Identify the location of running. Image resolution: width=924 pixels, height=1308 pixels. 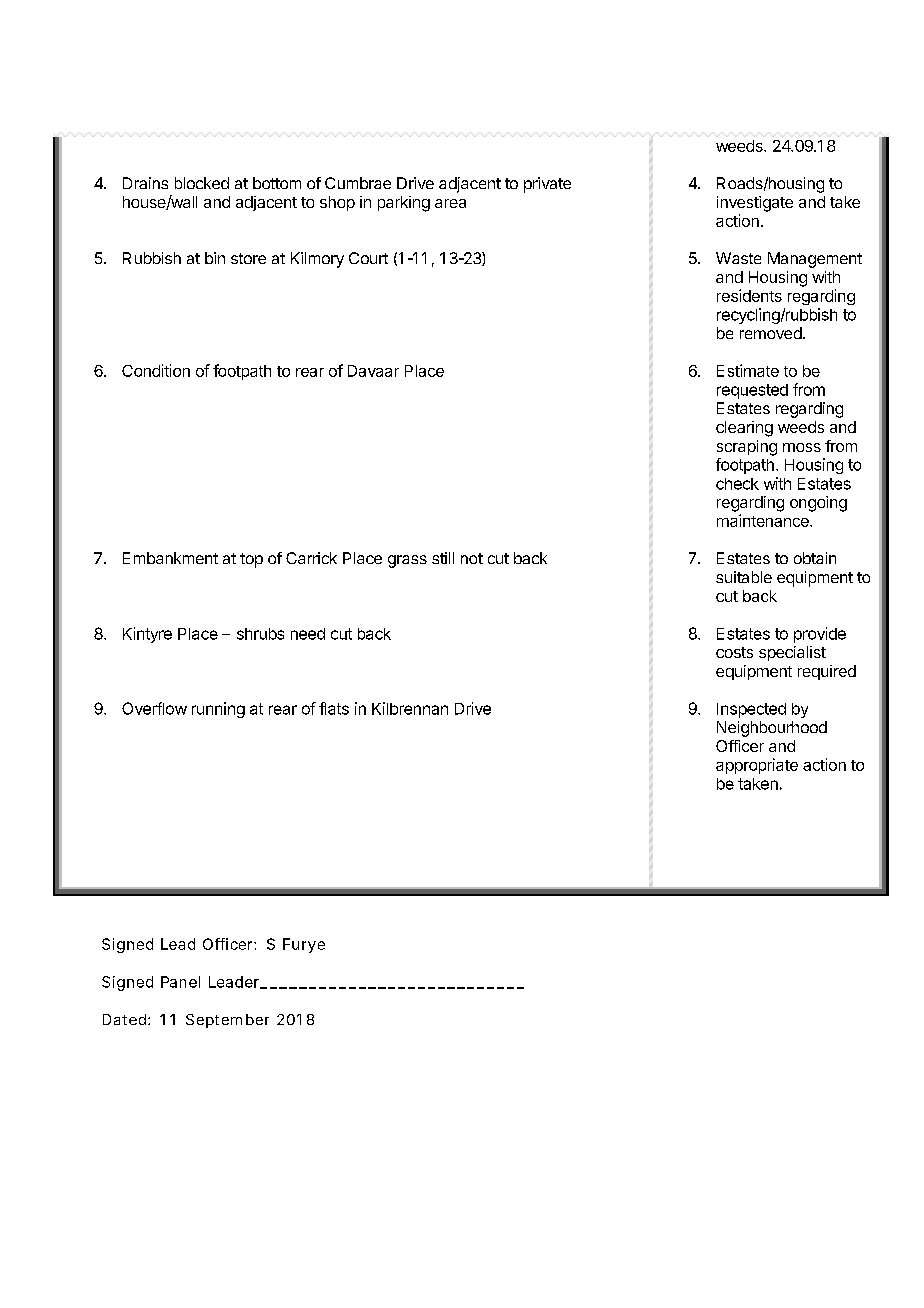
(218, 710).
